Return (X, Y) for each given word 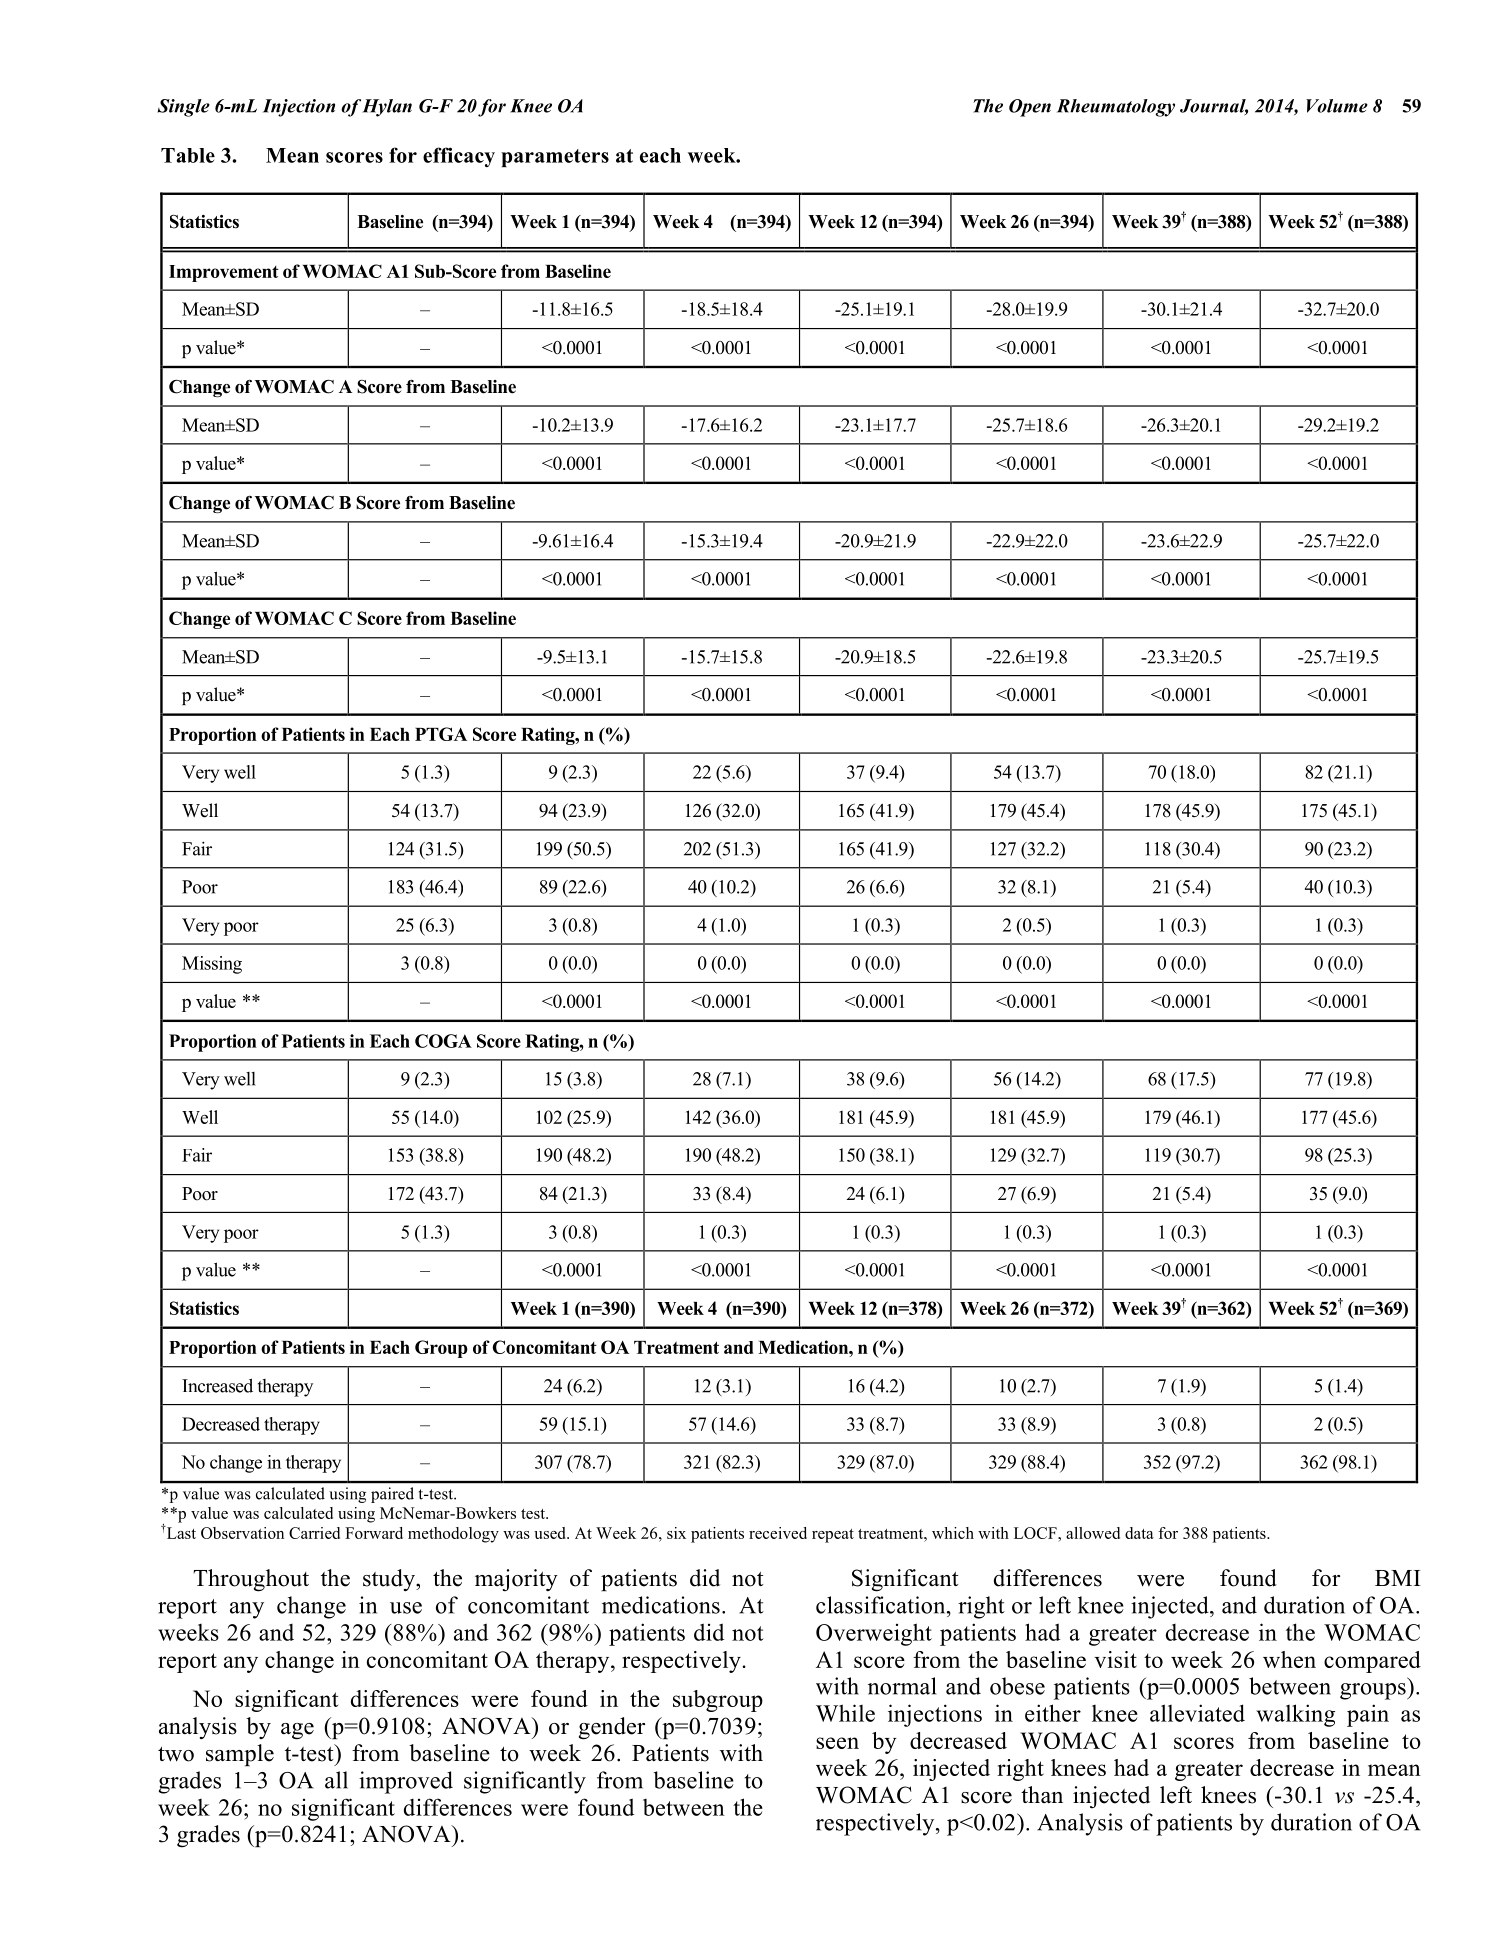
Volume (1337, 106)
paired (392, 1495)
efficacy (459, 157)
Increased (217, 1385)
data (1139, 1533)
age (297, 1731)
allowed (1093, 1533)
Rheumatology (1116, 108)
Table (188, 155)
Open (1030, 108)
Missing (212, 965)
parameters (555, 158)
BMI (1398, 1578)
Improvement (224, 273)
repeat (833, 1536)
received (778, 1533)
